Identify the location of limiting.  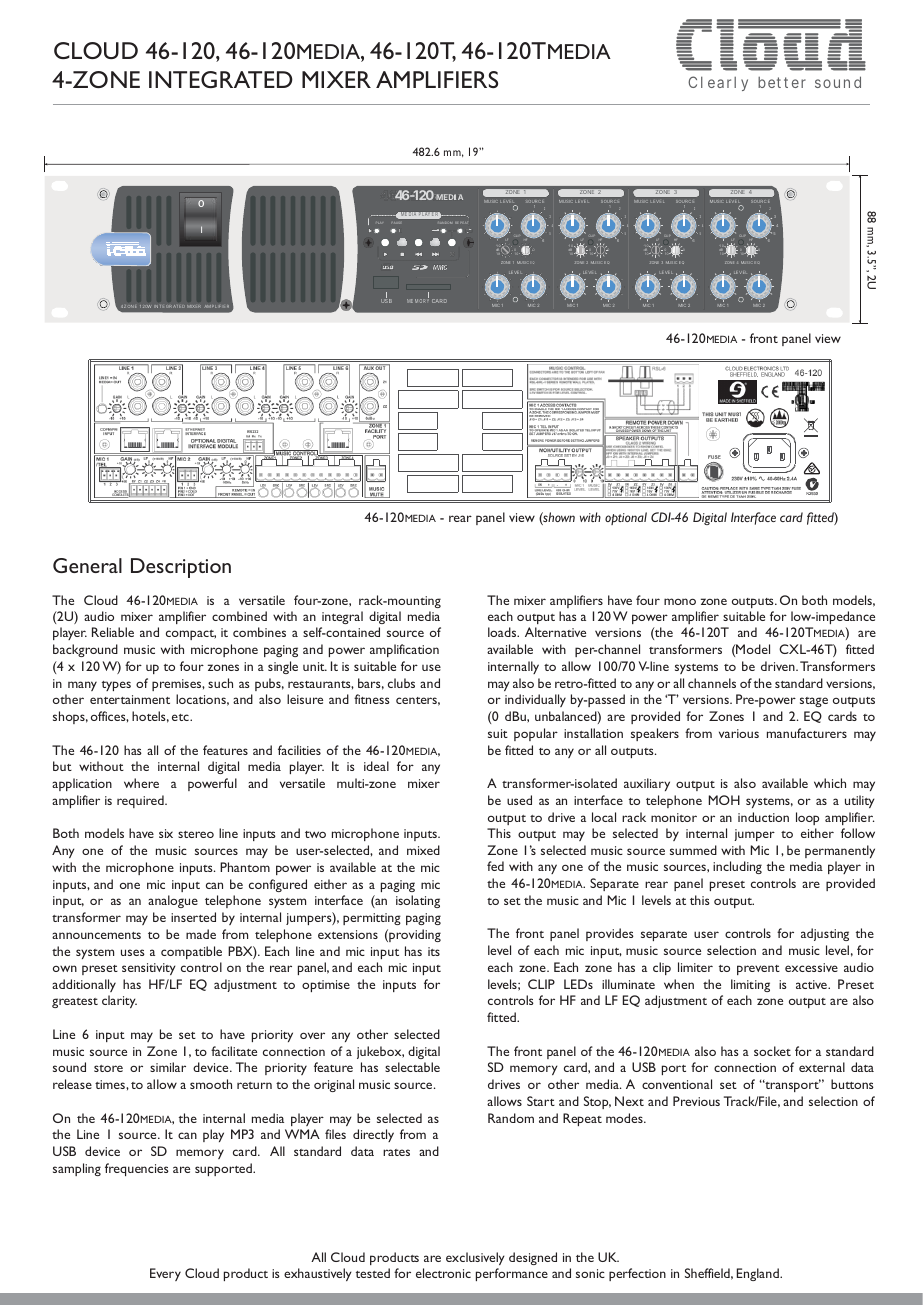
(750, 985).
